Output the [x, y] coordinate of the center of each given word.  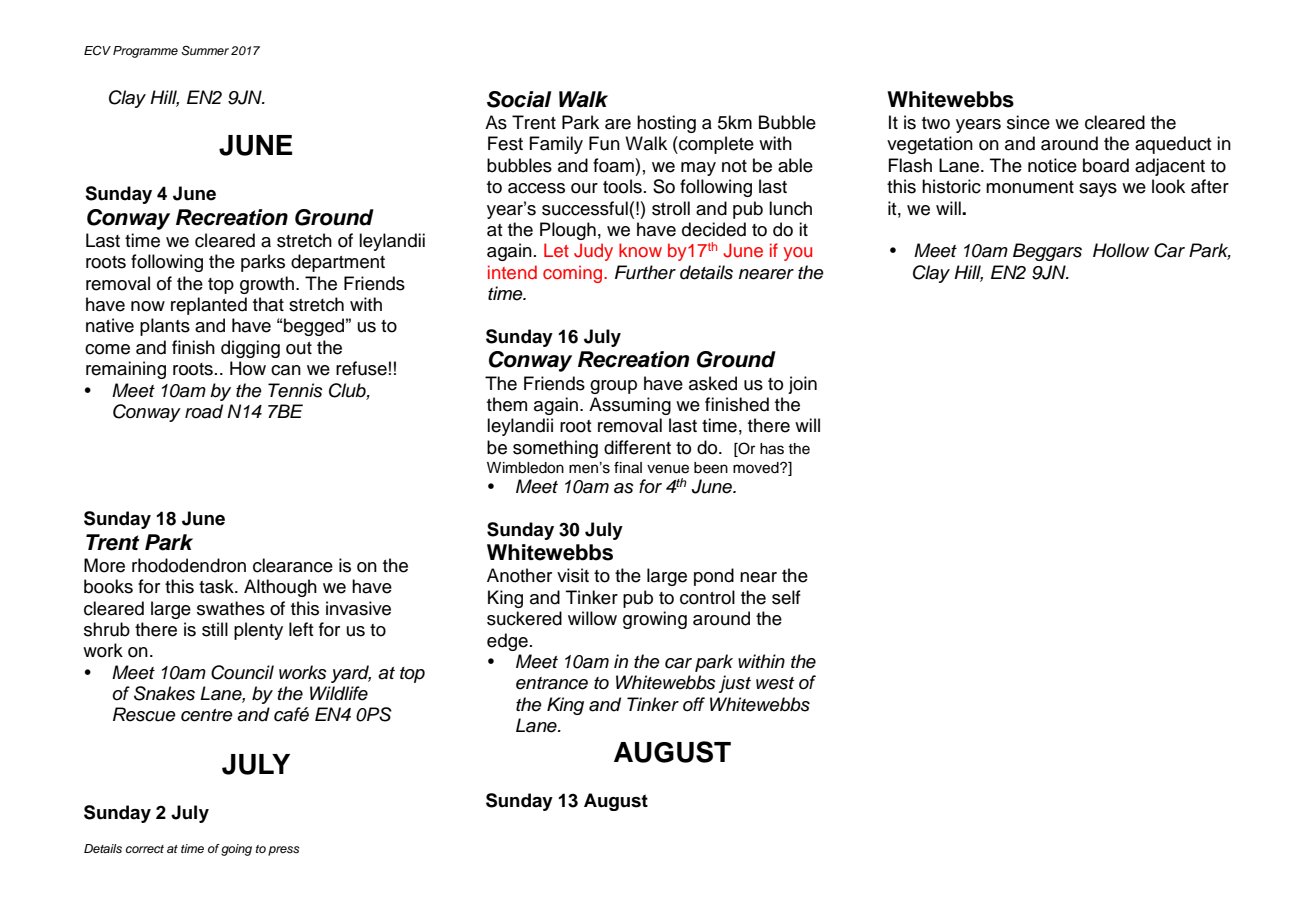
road [204, 411]
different [637, 447]
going [236, 850]
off [694, 704]
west [775, 683]
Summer [205, 51]
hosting [666, 124]
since [1028, 122]
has [772, 449]
